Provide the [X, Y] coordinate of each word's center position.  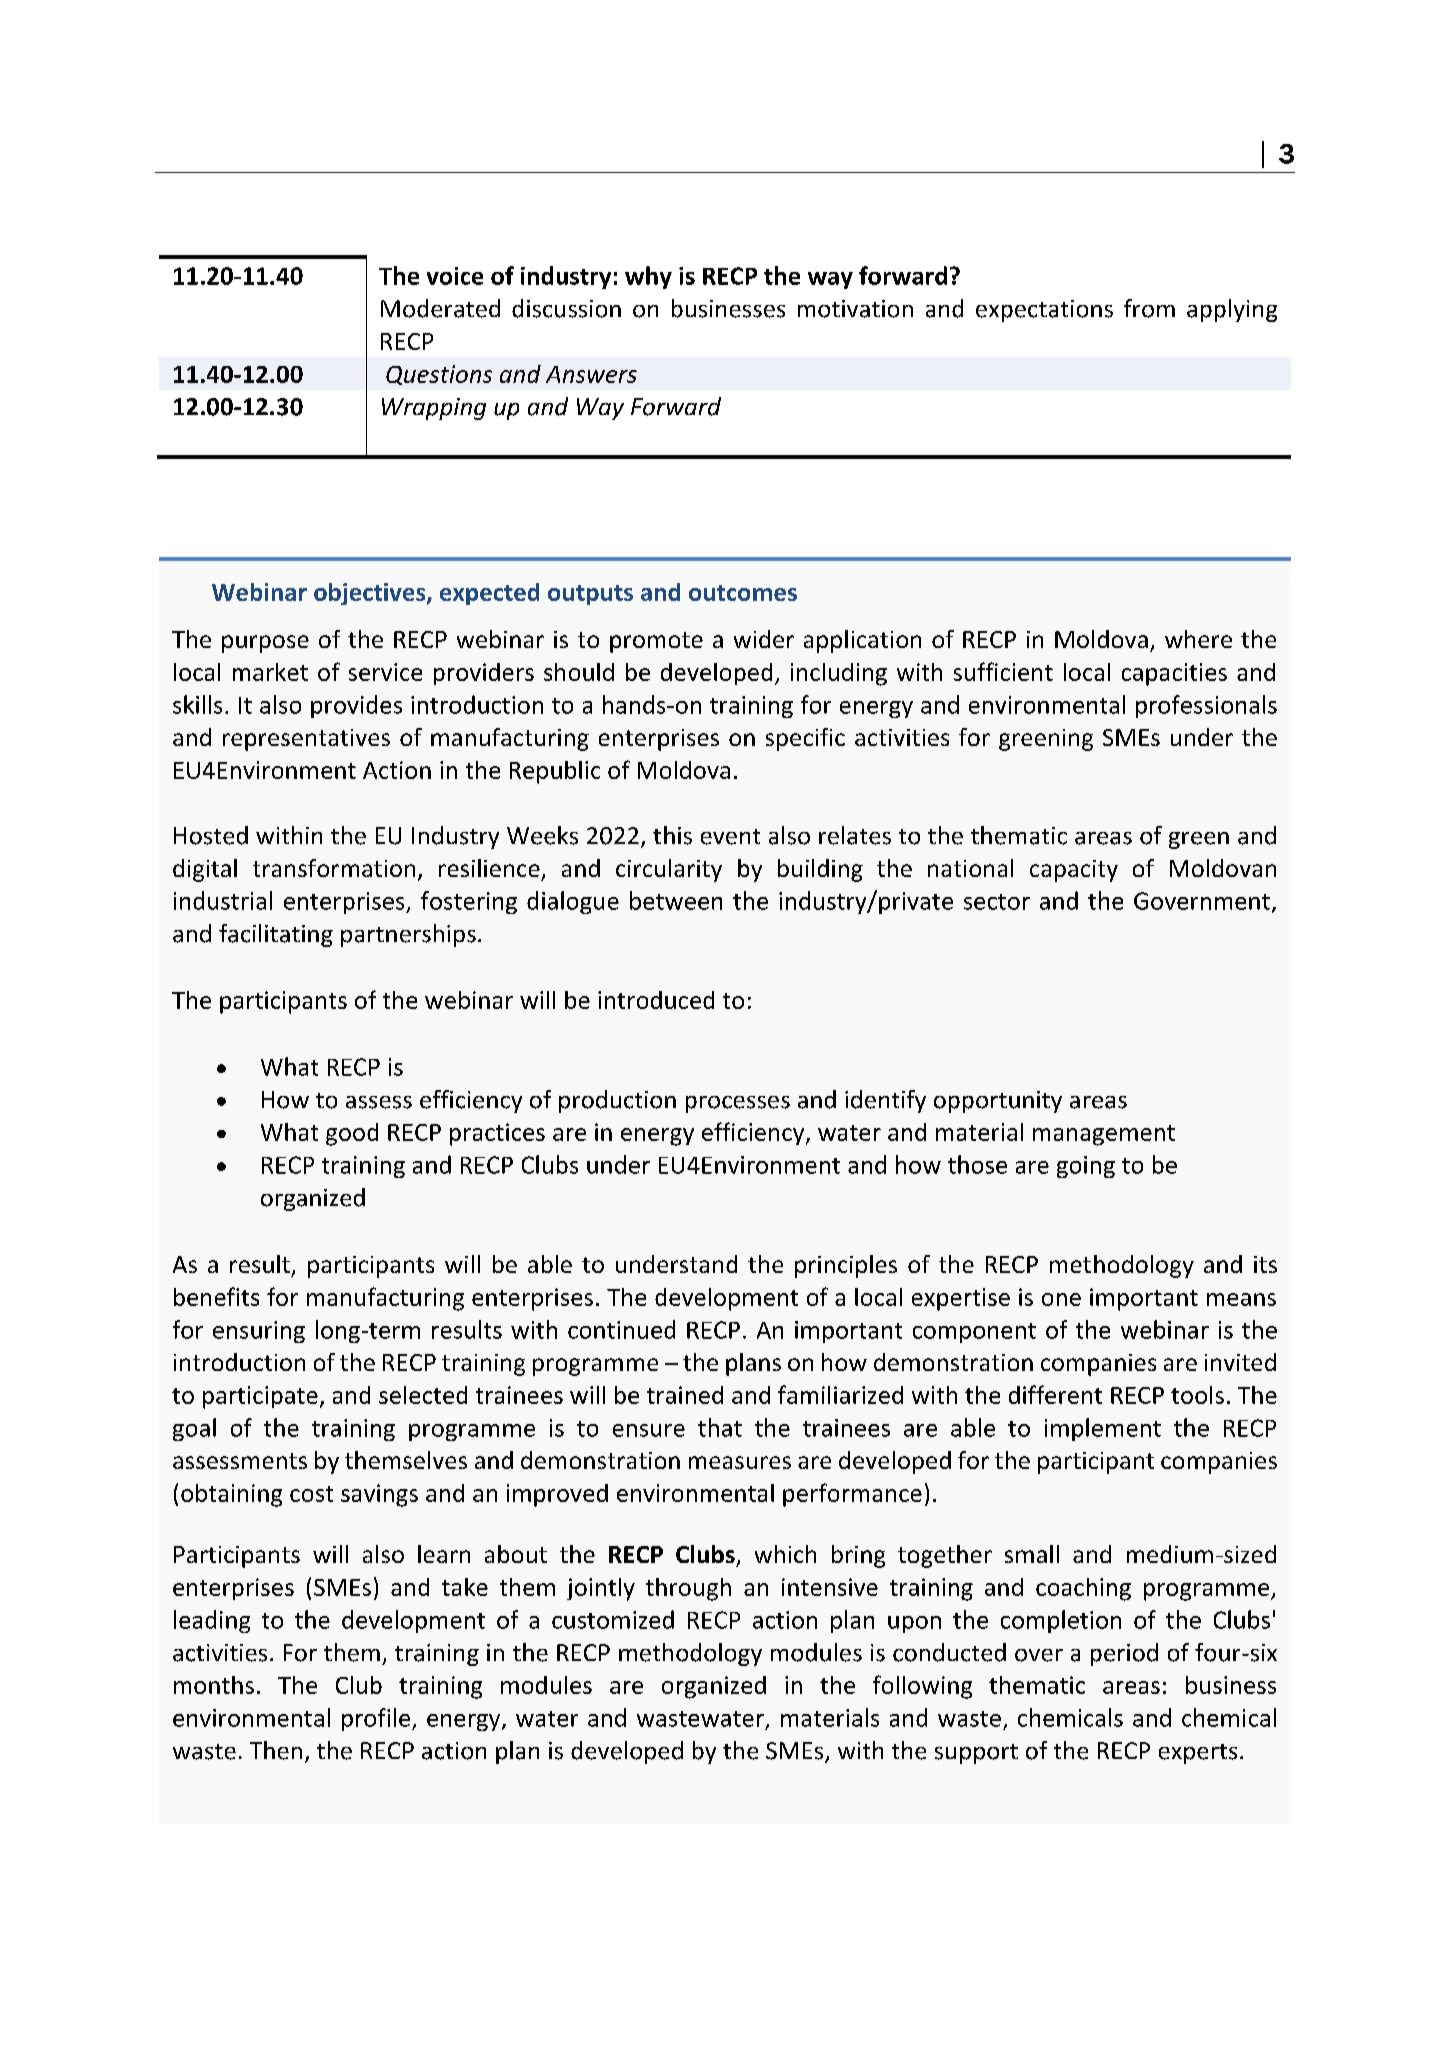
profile [376, 1719]
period [1124, 1654]
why [648, 277]
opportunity [998, 1102]
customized [613, 1619]
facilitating [276, 935]
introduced [656, 1000]
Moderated [440, 308]
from [1149, 308]
